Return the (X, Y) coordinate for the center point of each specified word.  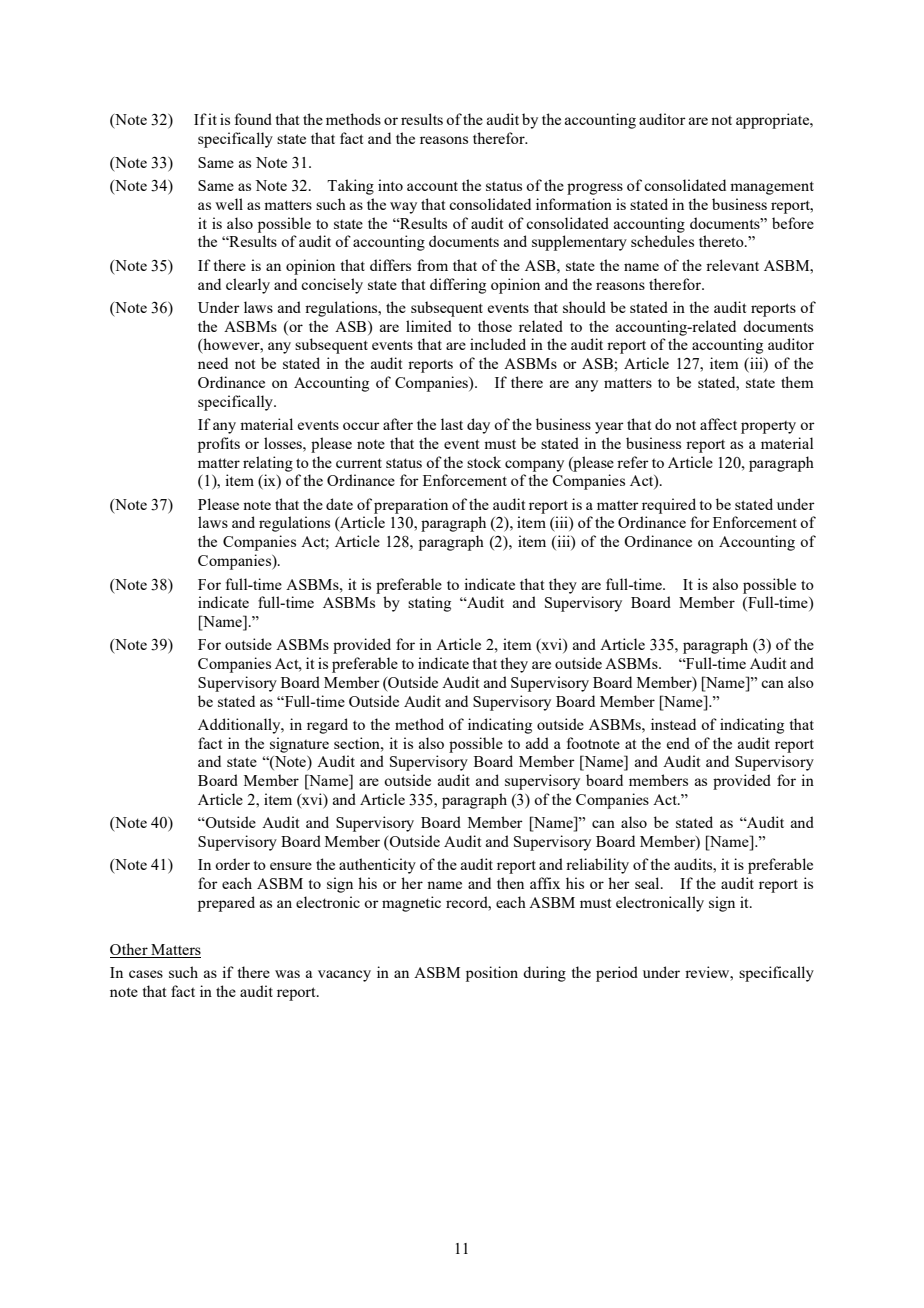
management (772, 188)
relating (268, 464)
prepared (226, 904)
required (669, 506)
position (492, 974)
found (253, 119)
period (617, 974)
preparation (411, 506)
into (390, 185)
